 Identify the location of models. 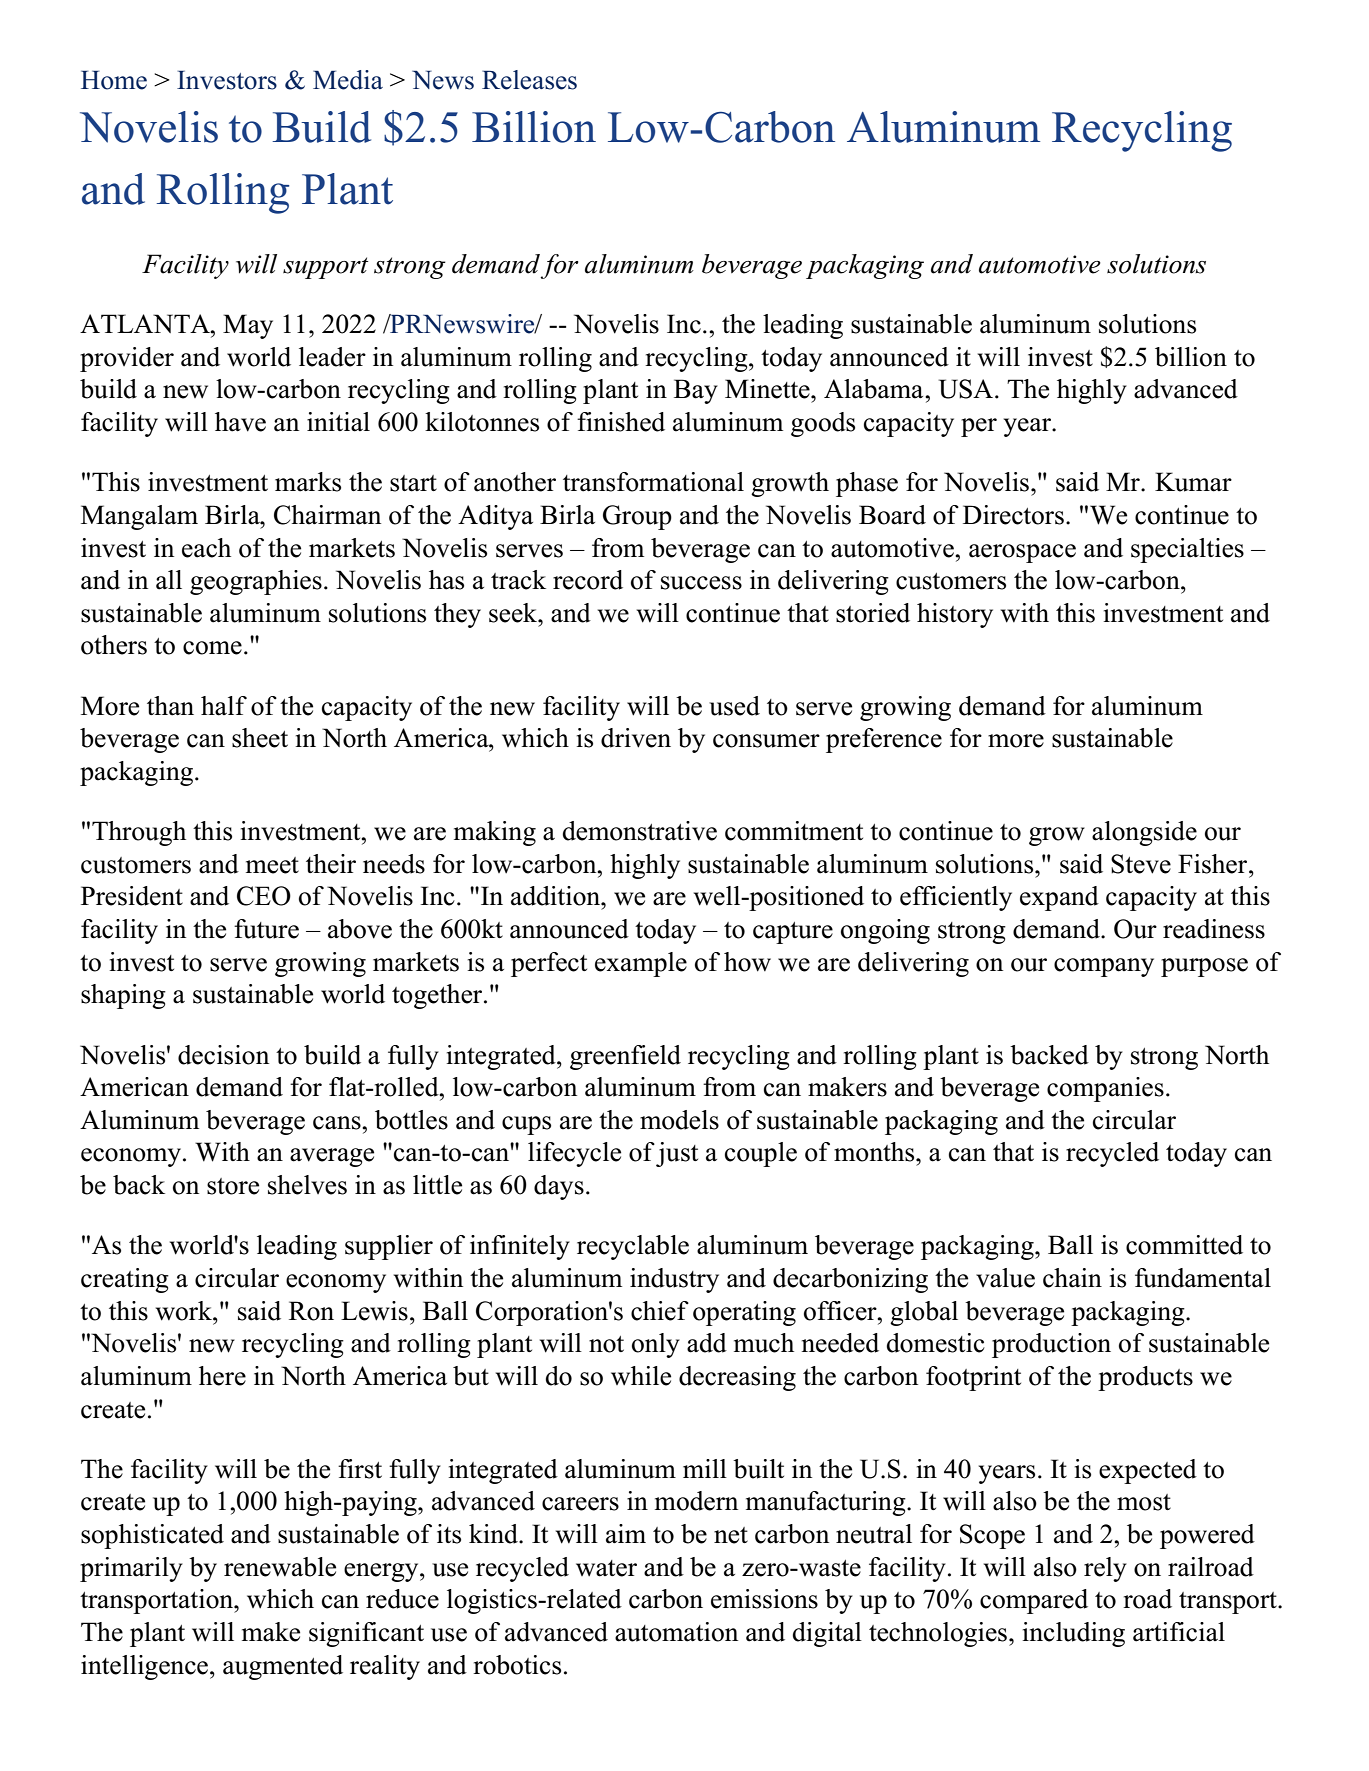
(679, 1120).
